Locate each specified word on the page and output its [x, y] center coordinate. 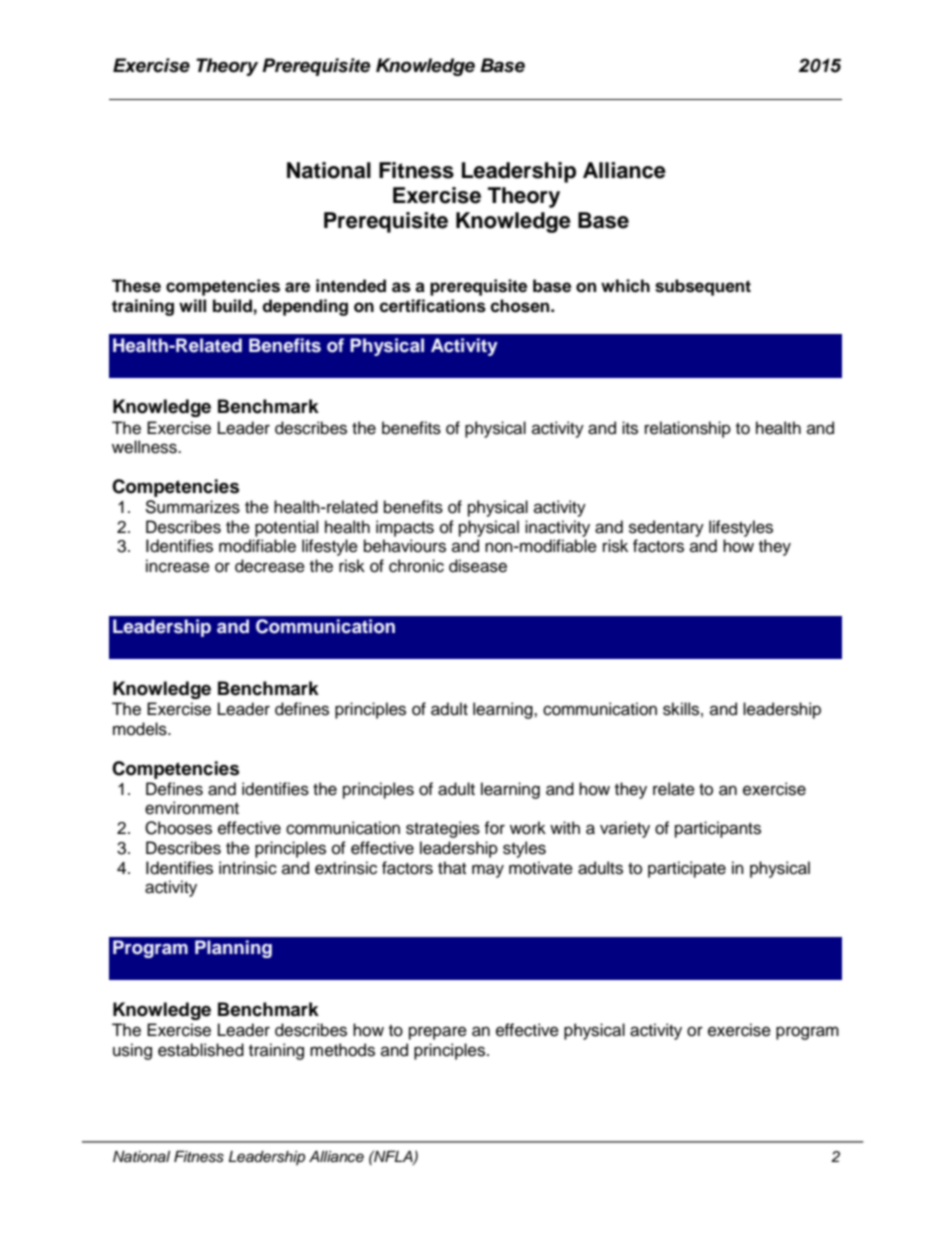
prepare [438, 1033]
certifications [432, 306]
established [201, 1050]
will [192, 305]
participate [687, 869]
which [625, 286]
